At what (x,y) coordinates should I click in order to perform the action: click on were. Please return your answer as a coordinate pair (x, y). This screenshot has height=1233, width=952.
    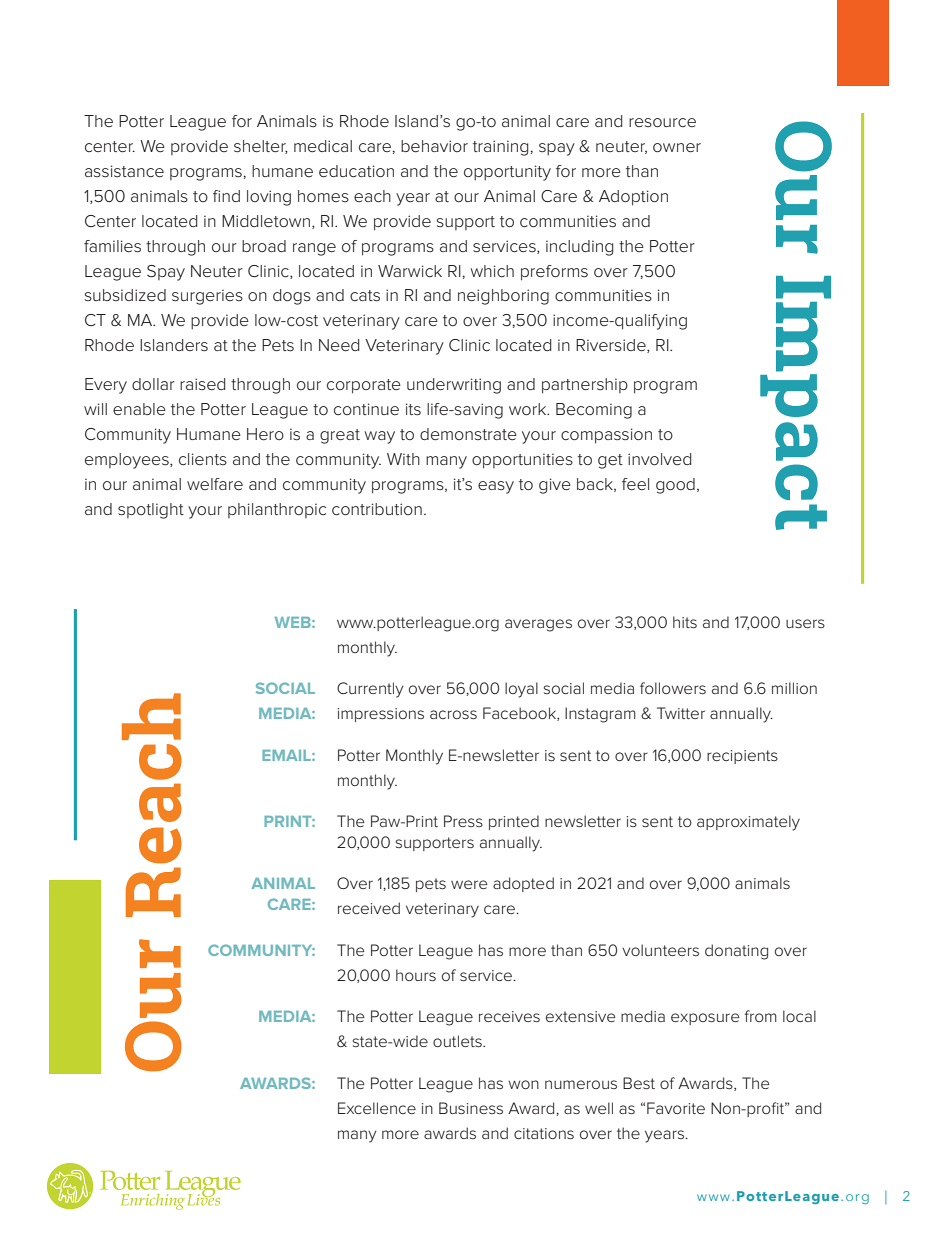
    Looking at the image, I should click on (469, 884).
